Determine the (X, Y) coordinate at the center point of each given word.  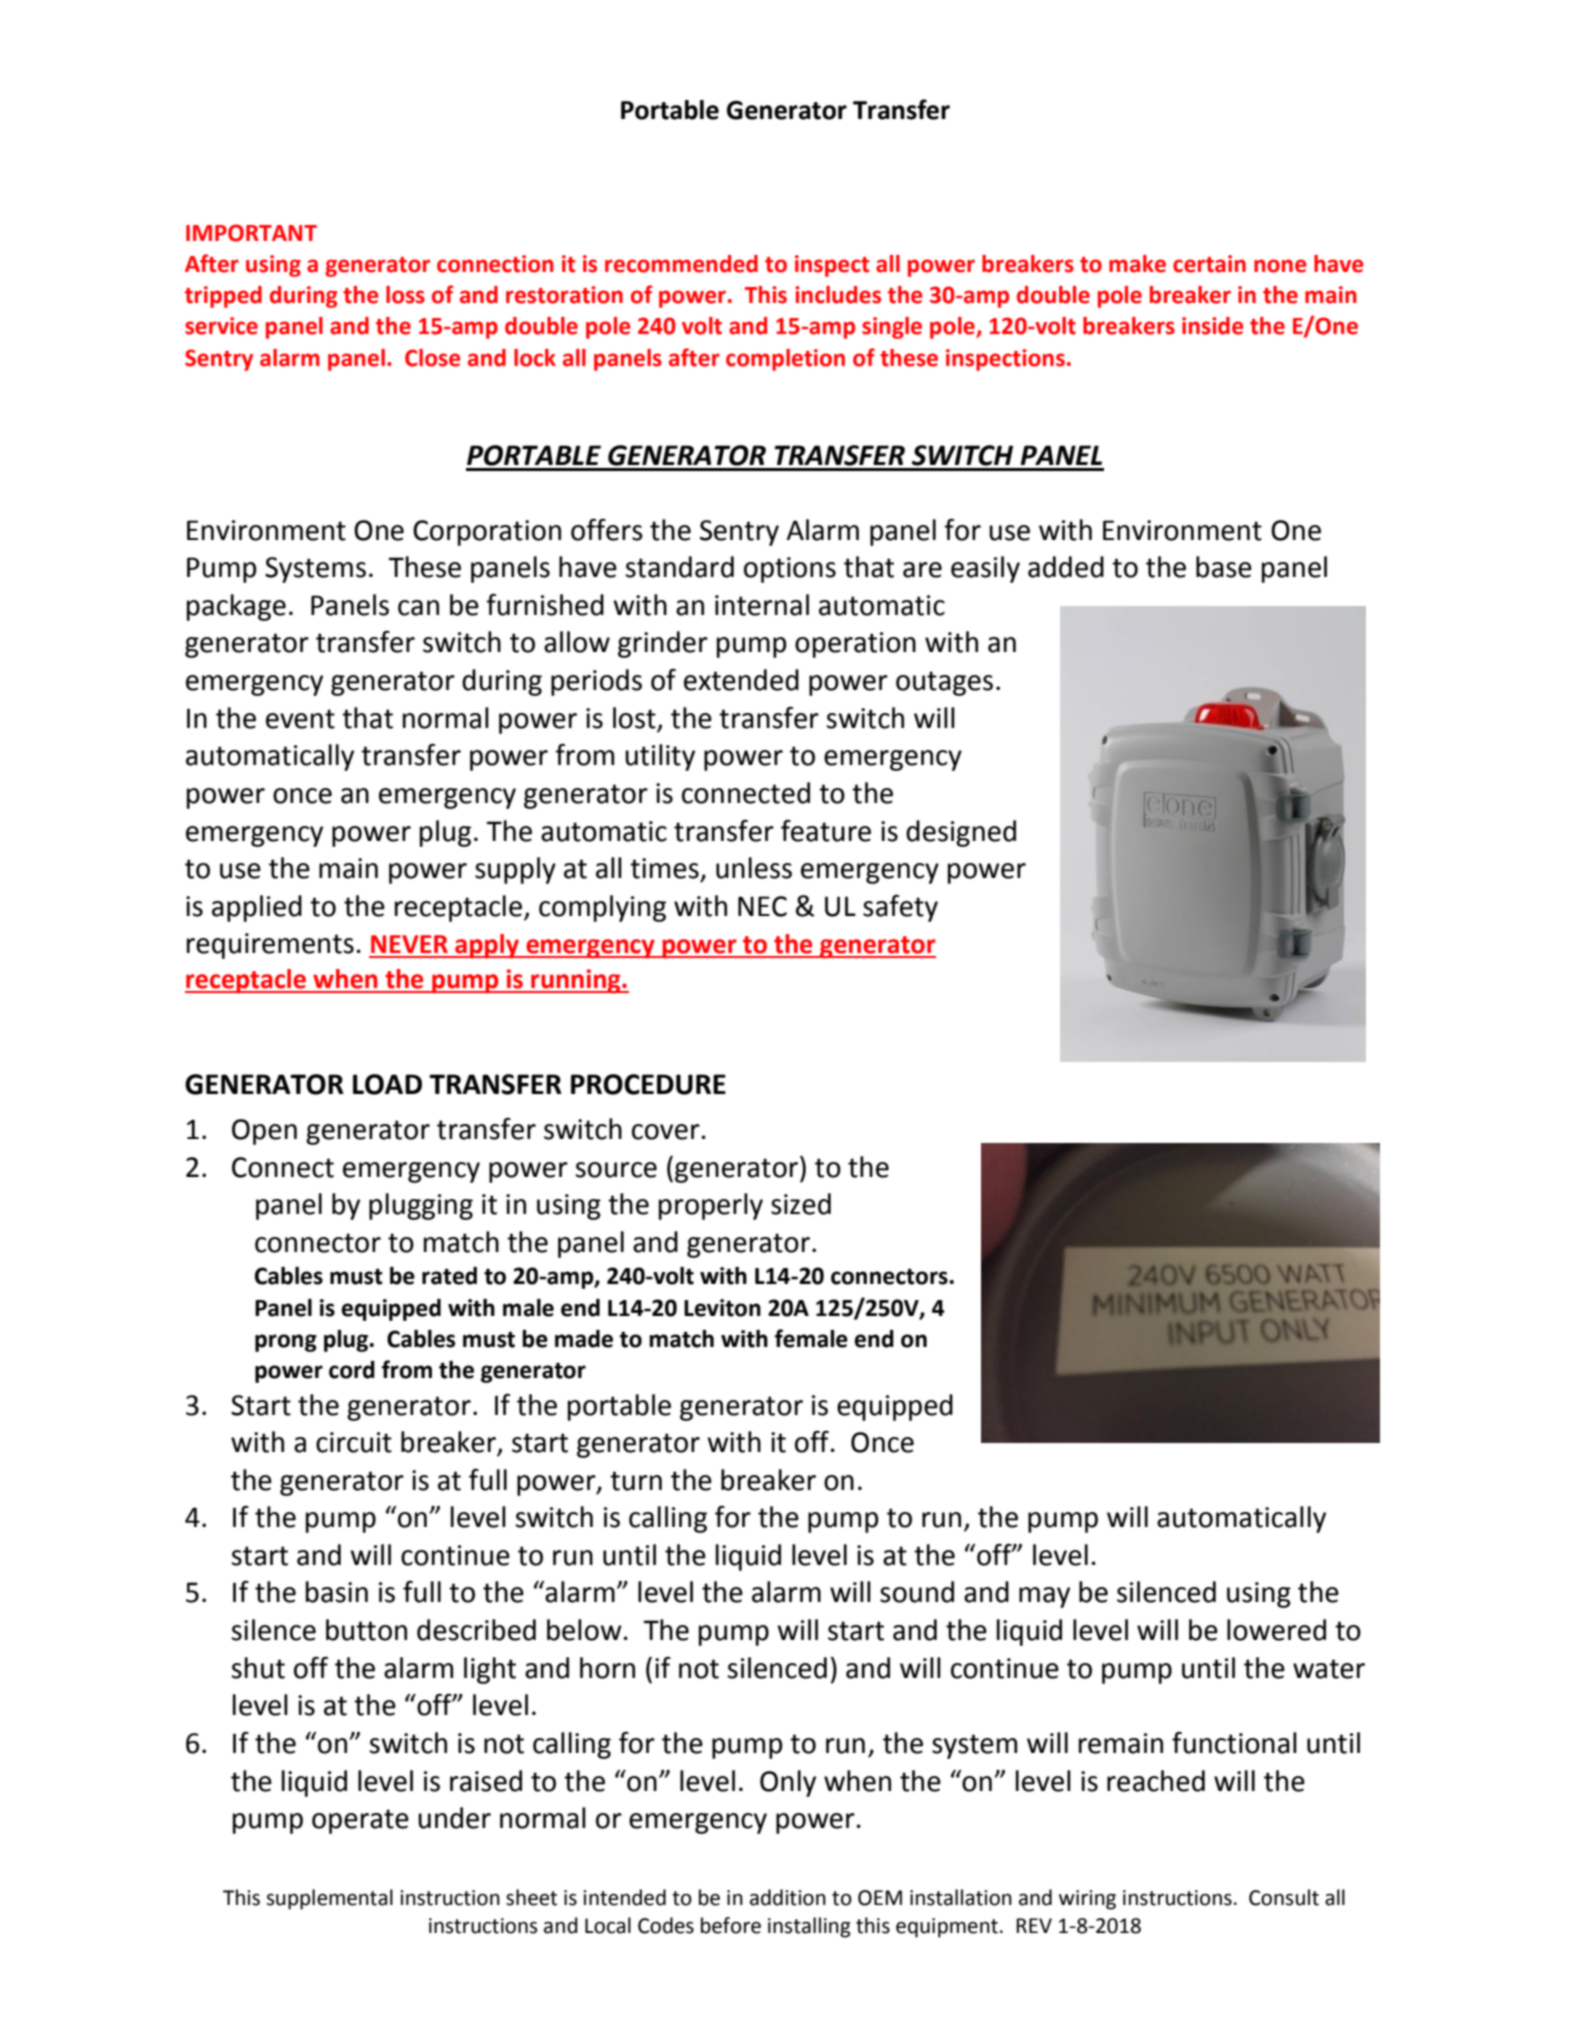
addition (788, 1897)
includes (838, 295)
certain (1209, 264)
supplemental (329, 1899)
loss (405, 295)
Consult (1284, 1897)
